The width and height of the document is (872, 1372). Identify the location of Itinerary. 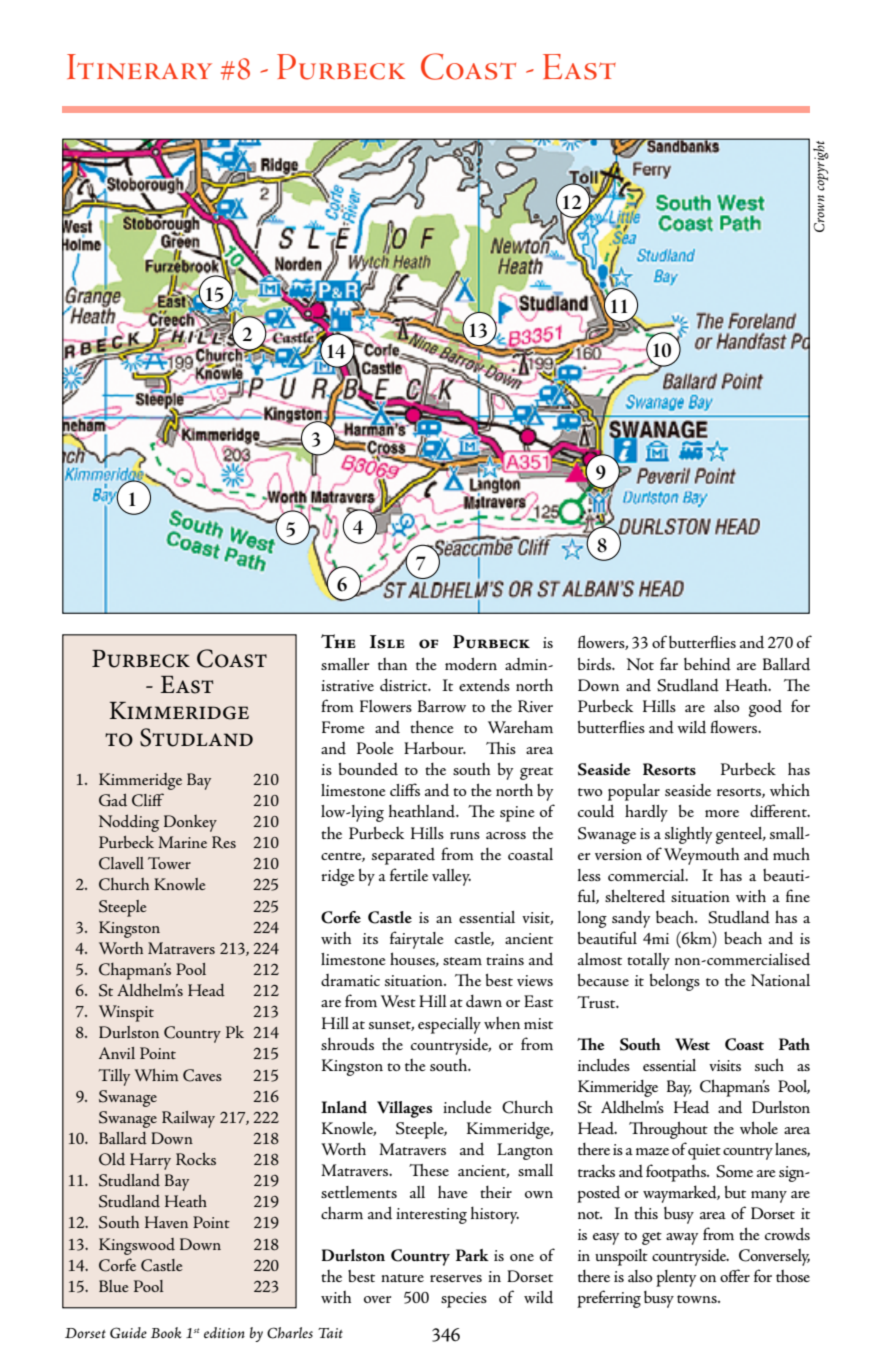
(139, 67).
